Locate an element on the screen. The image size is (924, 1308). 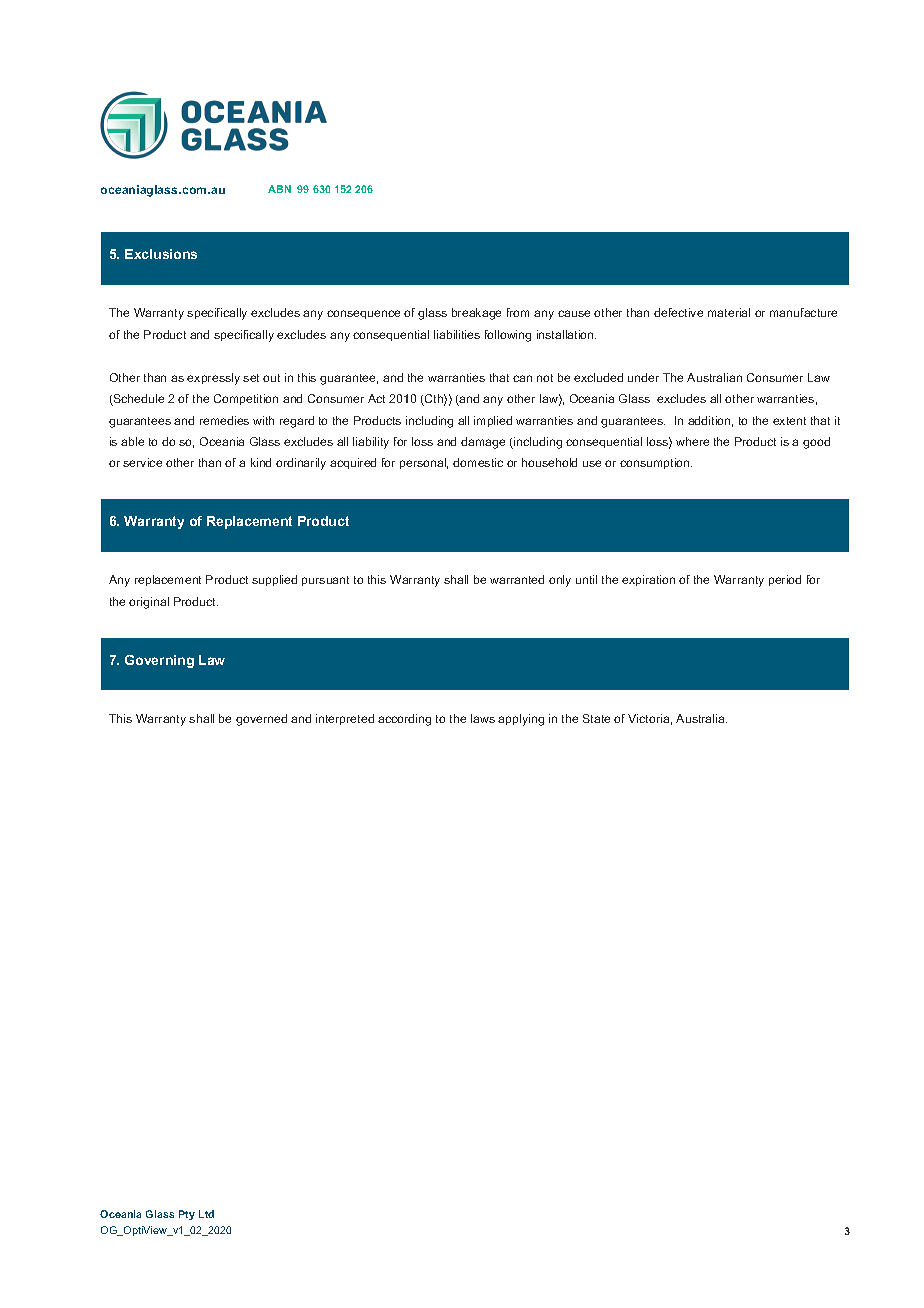
Exclusions is located at coordinates (161, 254).
